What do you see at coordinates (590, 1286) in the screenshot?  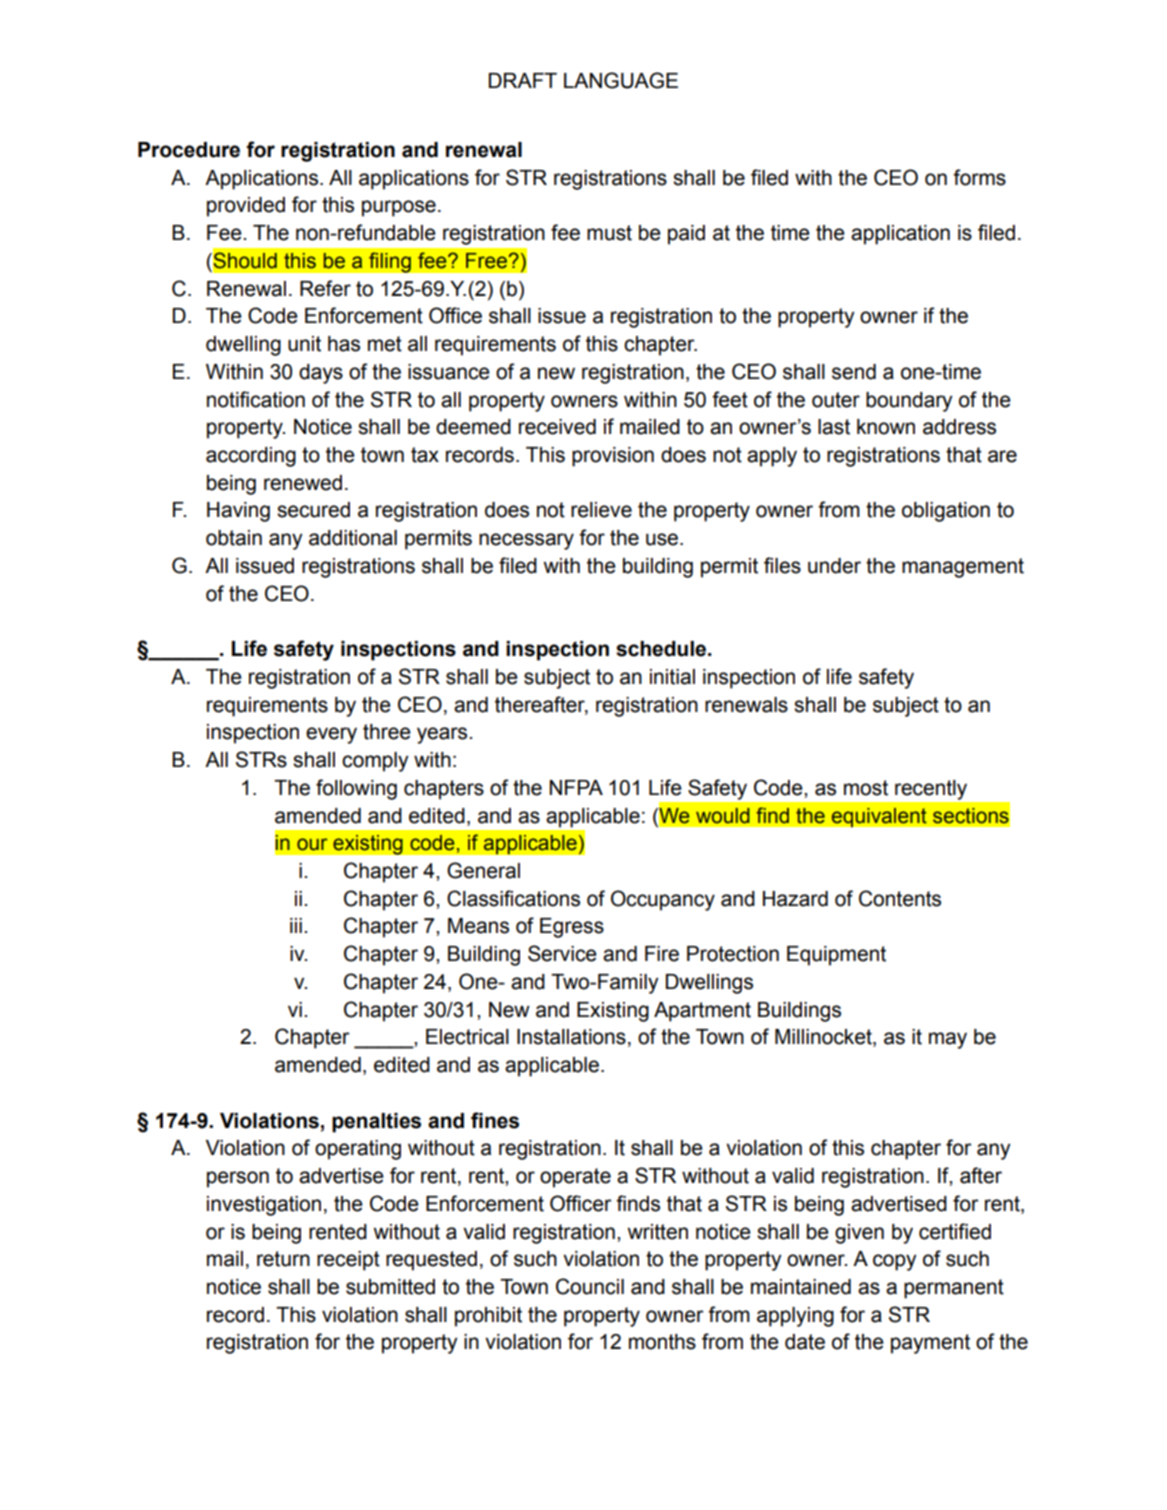 I see `Council` at bounding box center [590, 1286].
